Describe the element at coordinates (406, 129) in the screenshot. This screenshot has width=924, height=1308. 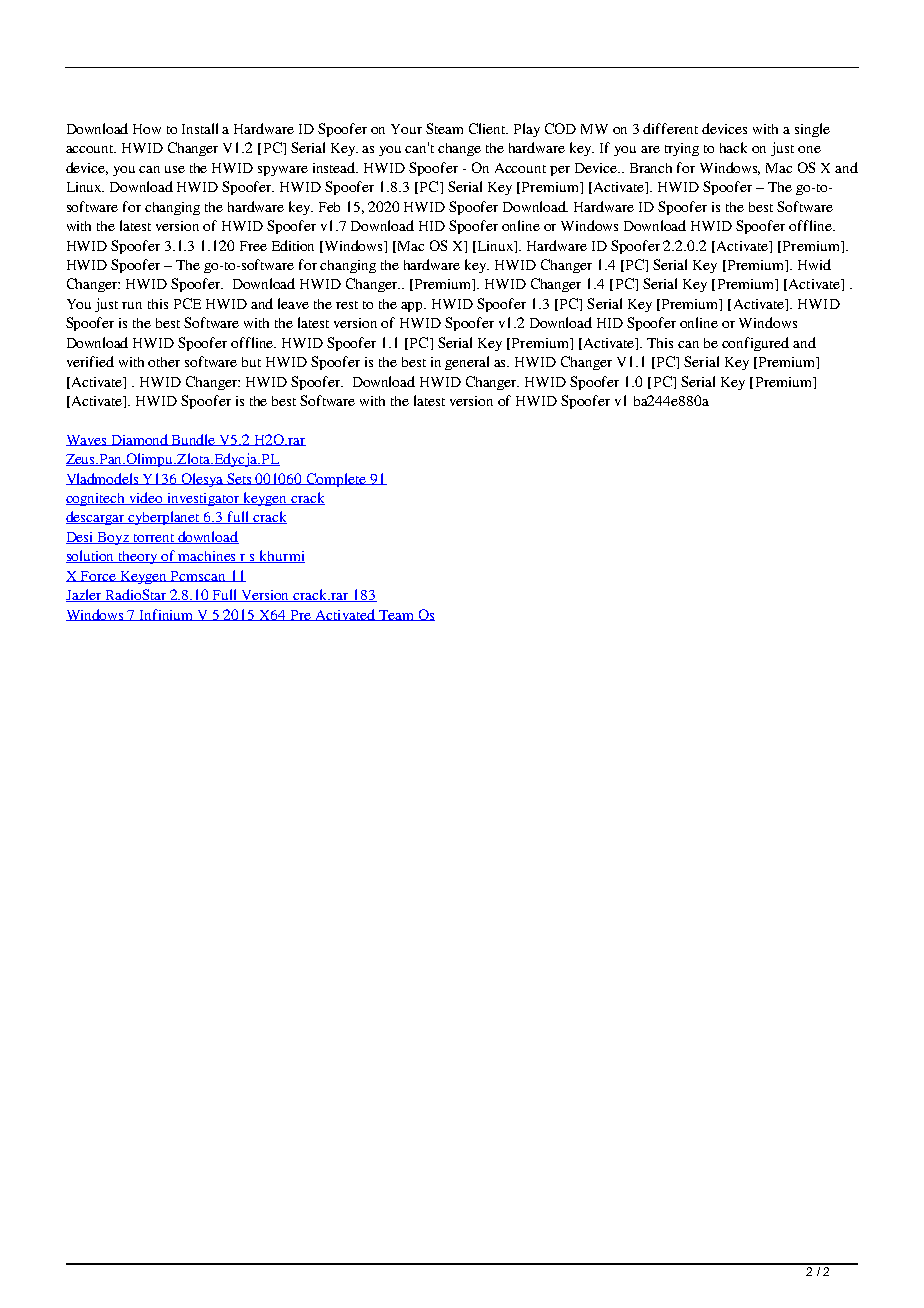
I see `Your` at that location.
